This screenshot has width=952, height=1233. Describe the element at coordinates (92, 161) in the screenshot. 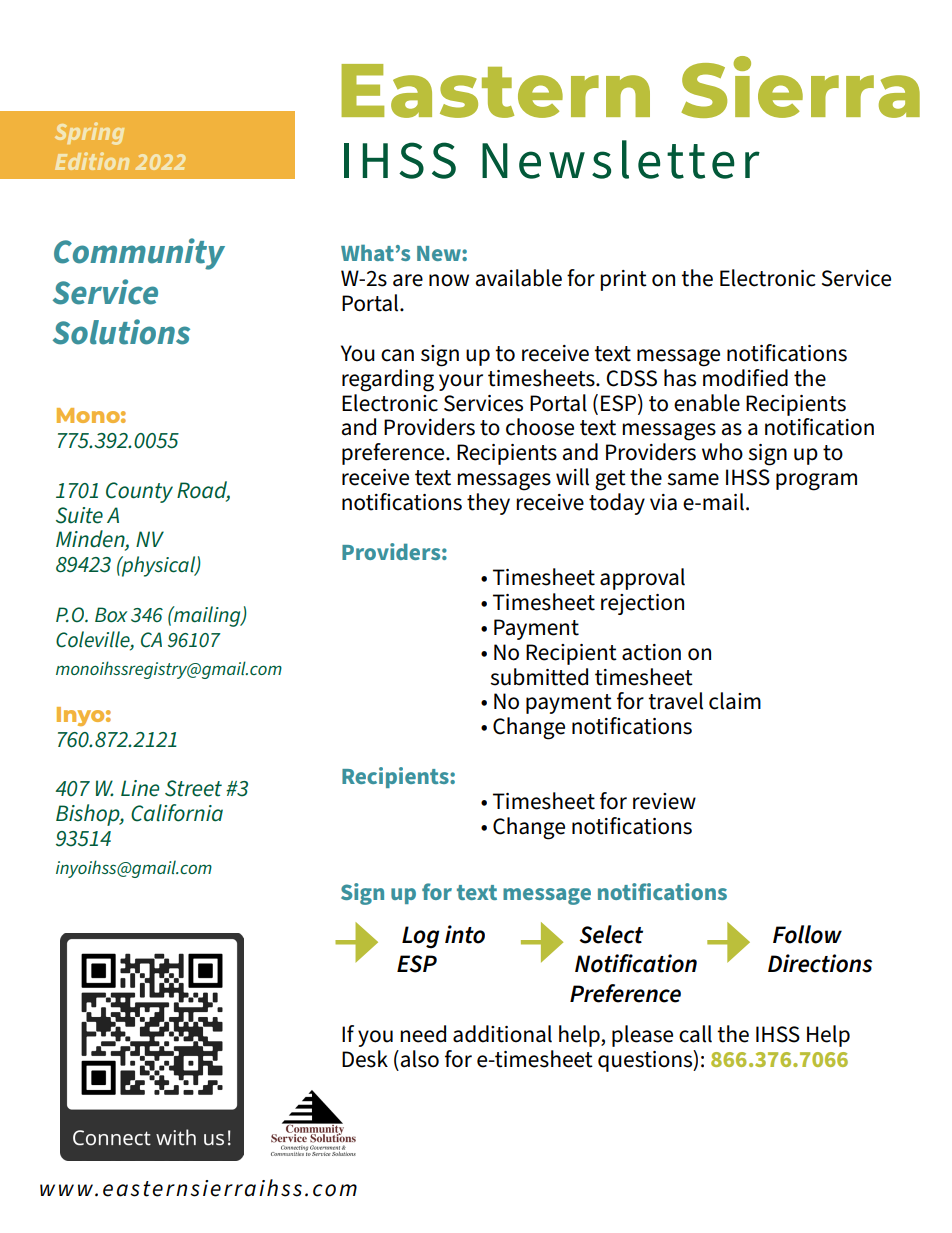

I see `Edition` at that location.
